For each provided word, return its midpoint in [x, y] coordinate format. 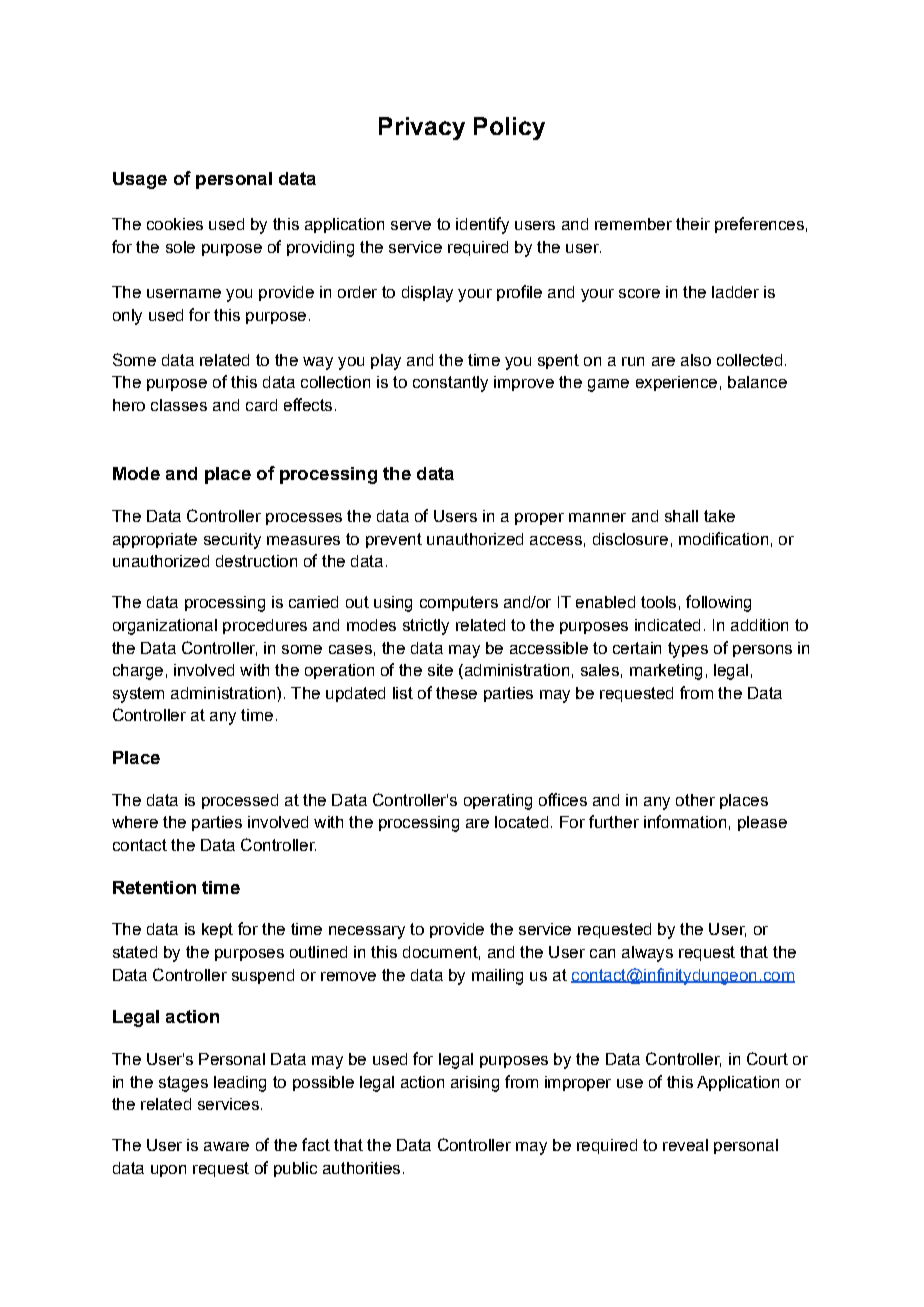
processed [240, 801]
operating [498, 802]
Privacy [422, 128]
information [685, 821]
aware [226, 1146]
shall [681, 516]
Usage [140, 180]
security [232, 541]
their [693, 224]
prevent [394, 540]
